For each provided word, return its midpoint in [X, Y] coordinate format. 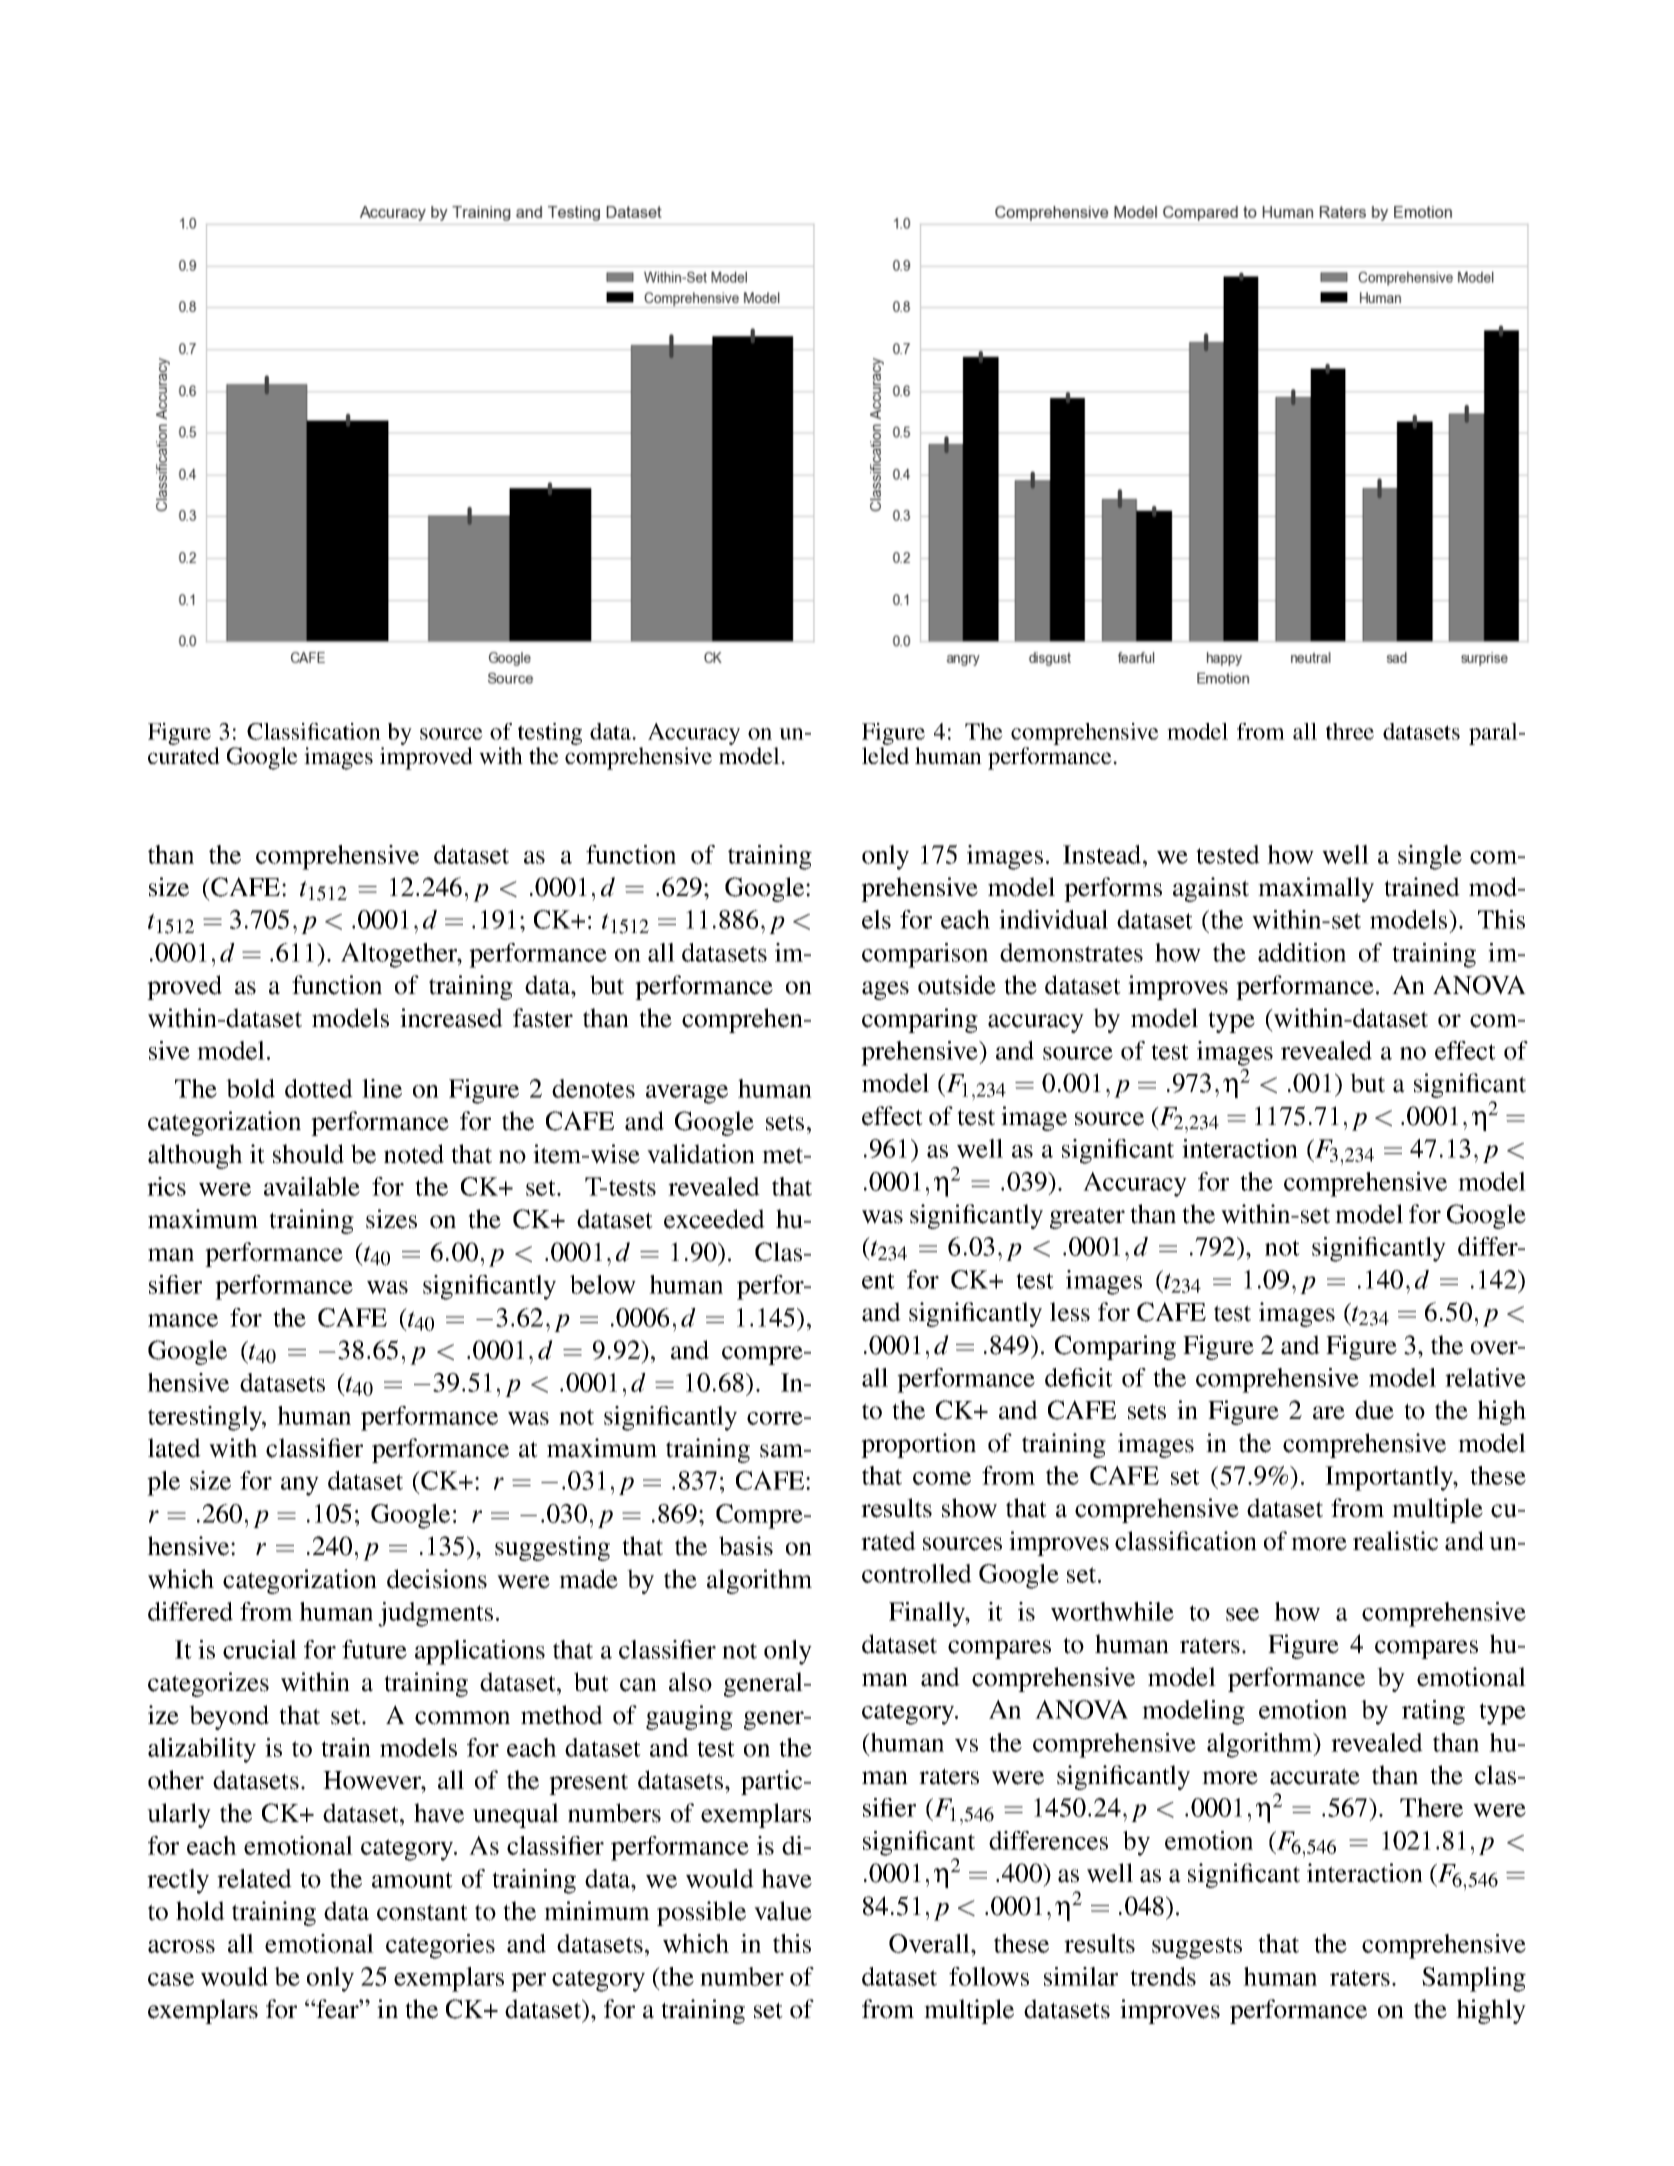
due [1374, 1410]
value [783, 1911]
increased [451, 1018]
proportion [918, 1445]
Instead [1103, 854]
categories [440, 1946]
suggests [1197, 1948]
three [1350, 731]
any [300, 1486]
